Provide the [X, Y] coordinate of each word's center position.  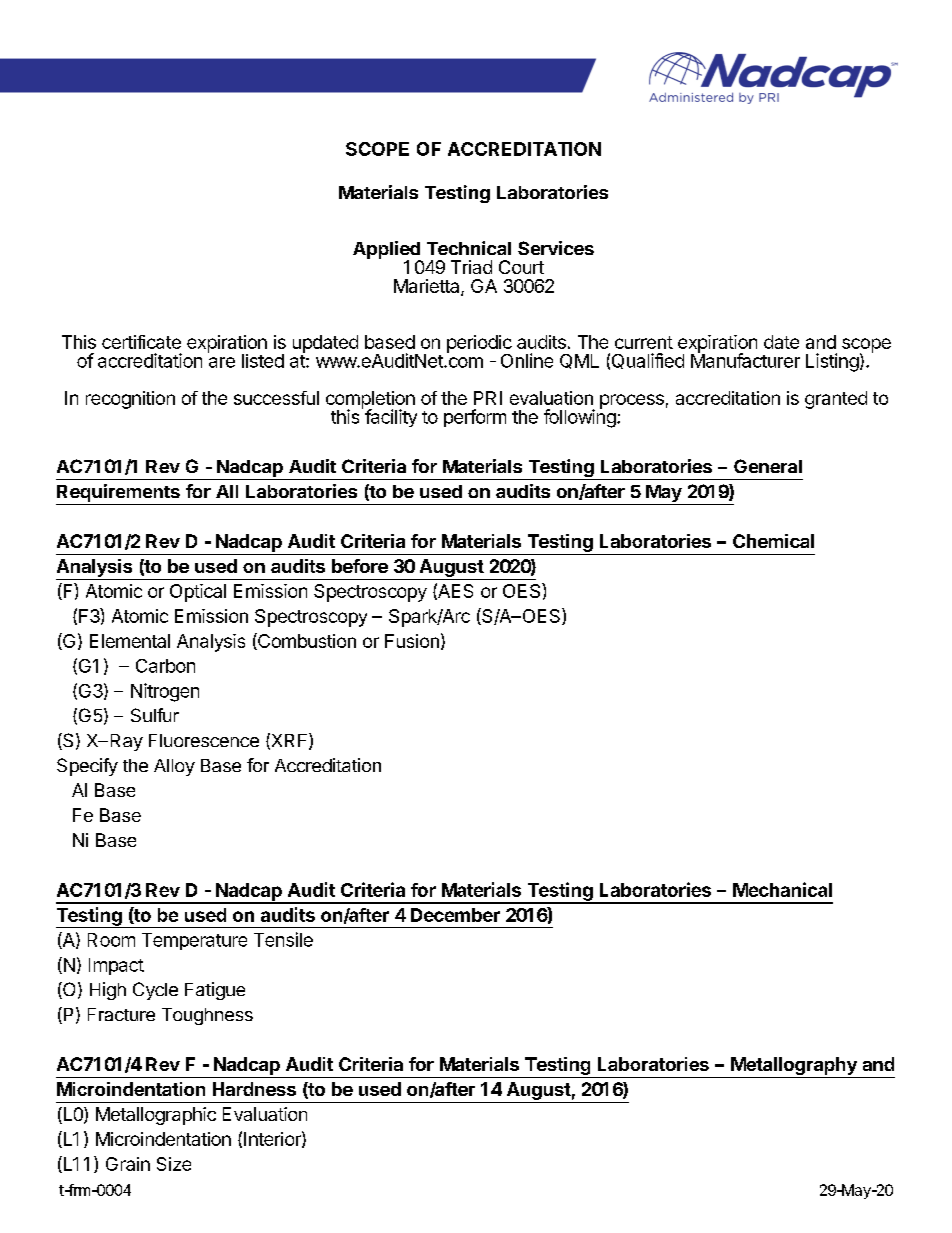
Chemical [773, 541]
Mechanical [782, 889]
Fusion [412, 641]
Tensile [283, 939]
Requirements [118, 493]
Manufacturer [745, 359]
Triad [471, 267]
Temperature [194, 941]
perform [475, 418]
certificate [141, 342]
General [768, 466]
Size [174, 1164]
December [455, 915]
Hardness [254, 1089]
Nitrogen [165, 692]
